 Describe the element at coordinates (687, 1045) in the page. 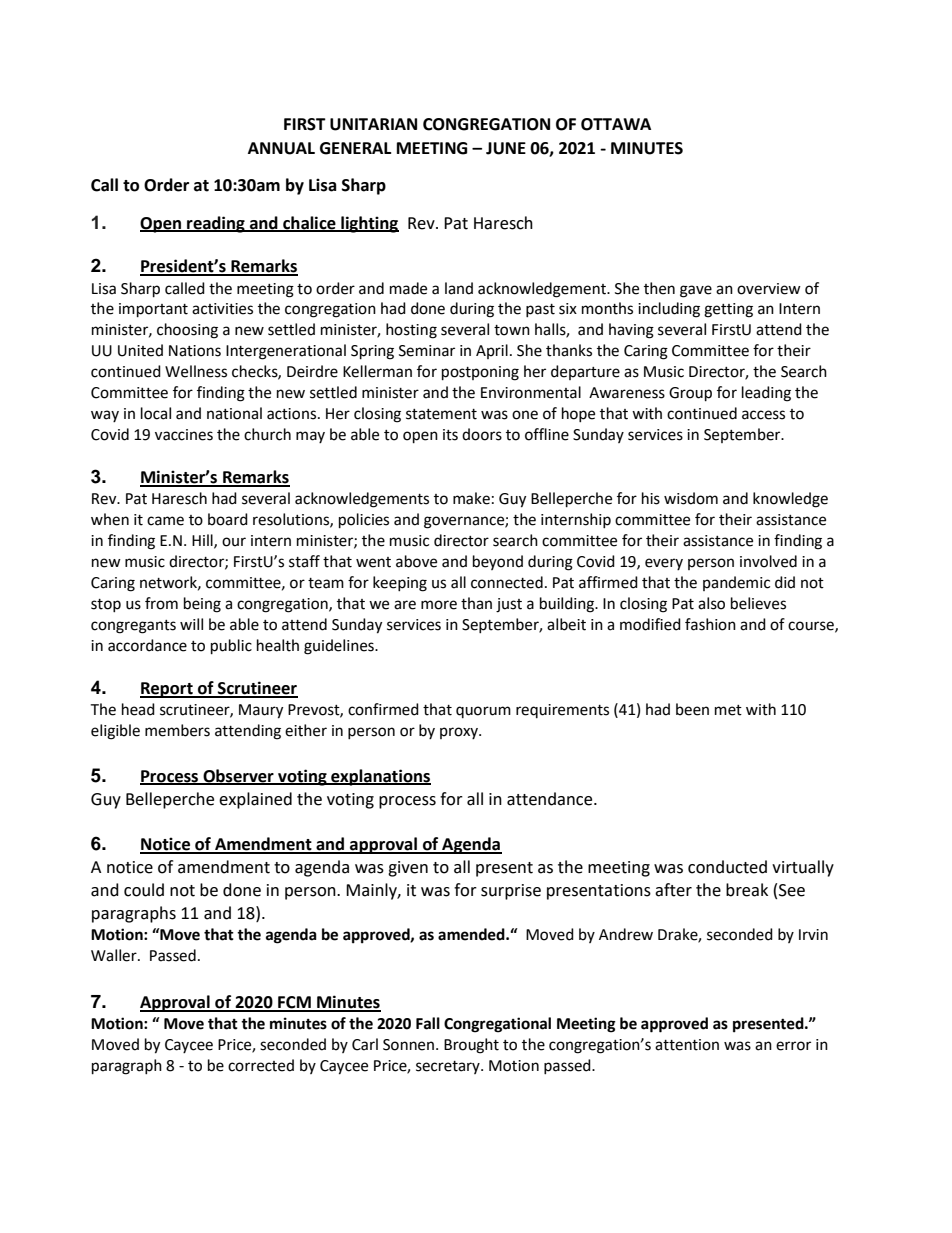

I see `attention` at that location.
